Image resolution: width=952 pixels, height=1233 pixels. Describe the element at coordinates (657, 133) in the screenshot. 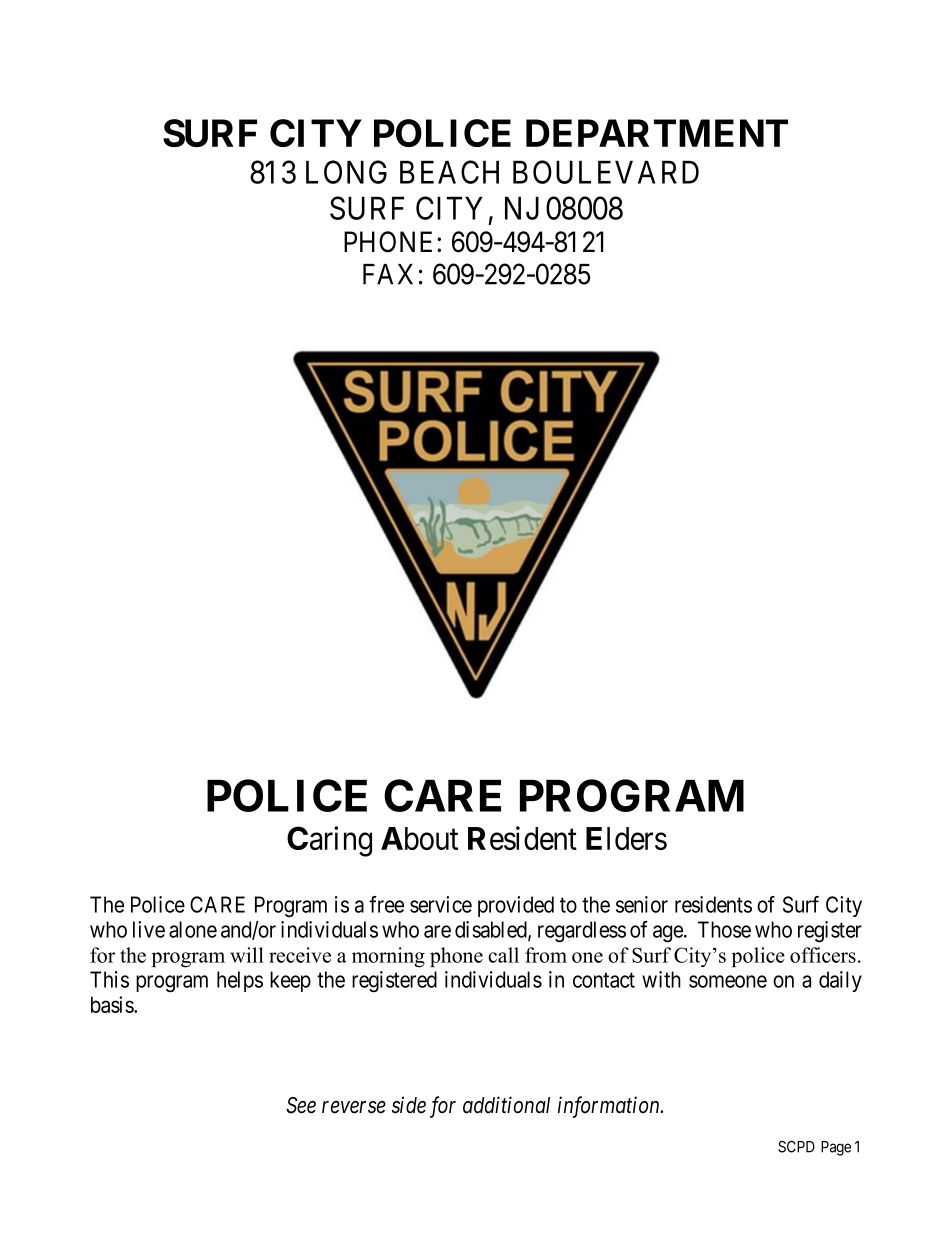

I see `DEPARTMENT` at that location.
